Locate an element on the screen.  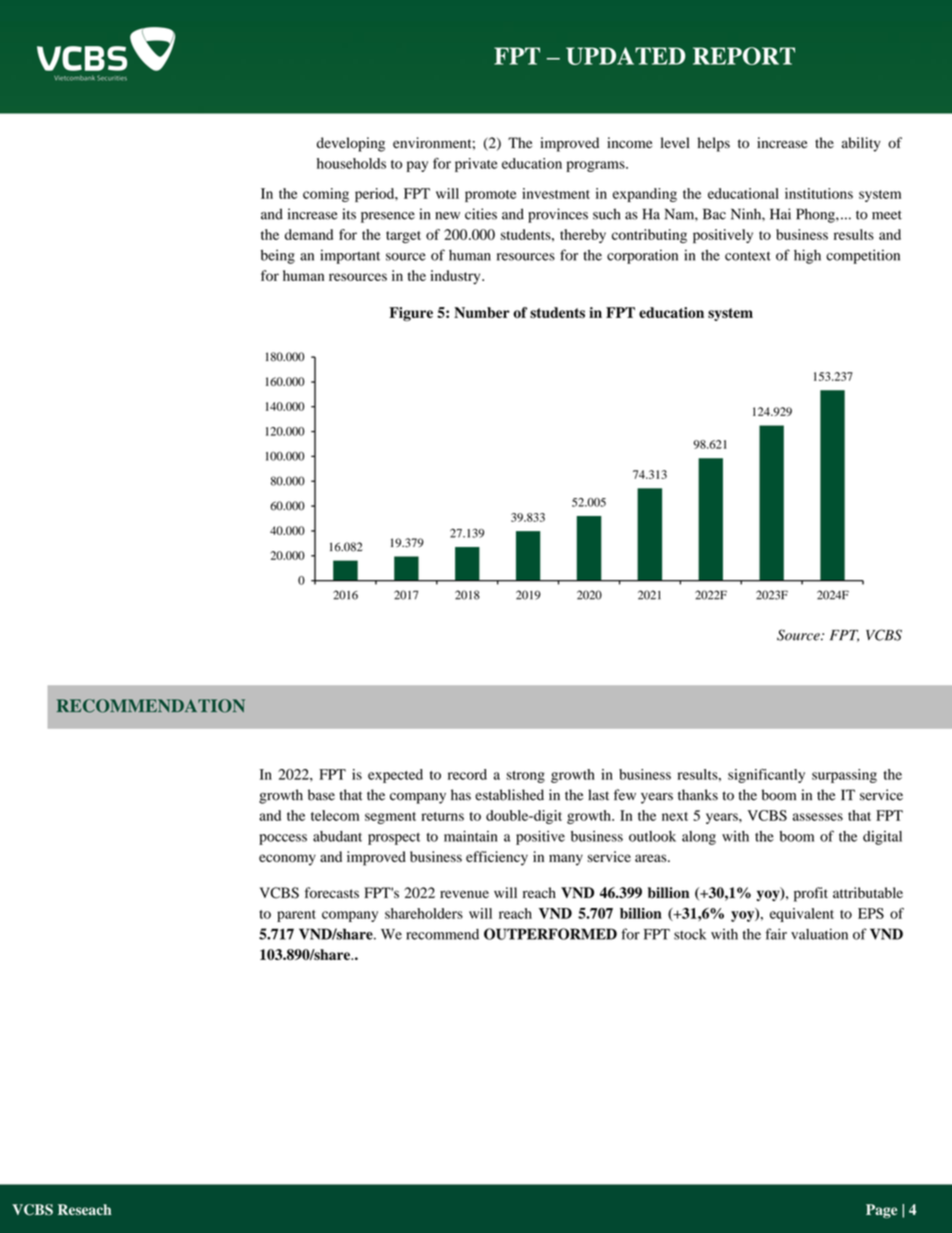
Figure is located at coordinates (411, 314).
